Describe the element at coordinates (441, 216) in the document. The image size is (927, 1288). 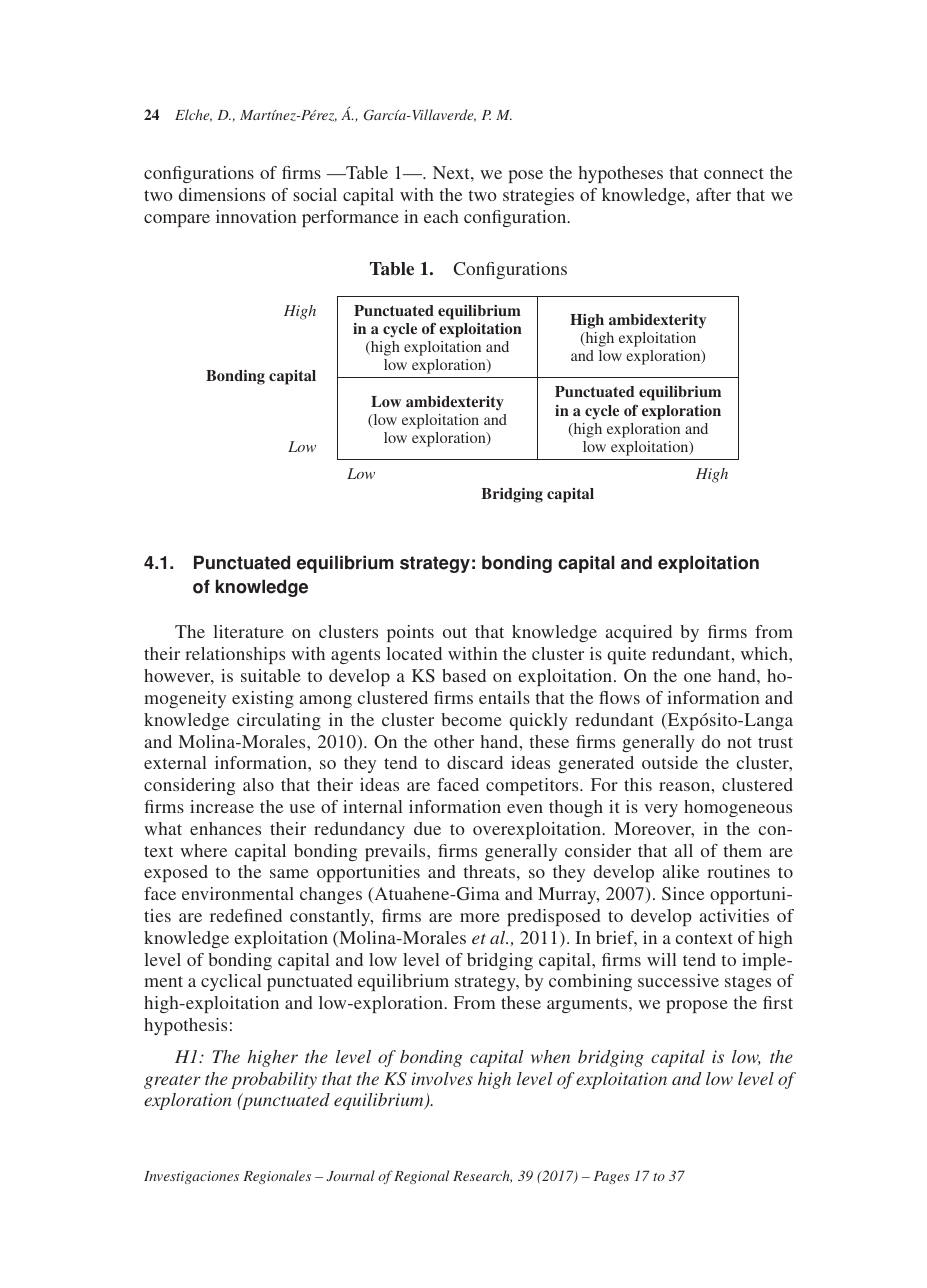
I see `each` at that location.
